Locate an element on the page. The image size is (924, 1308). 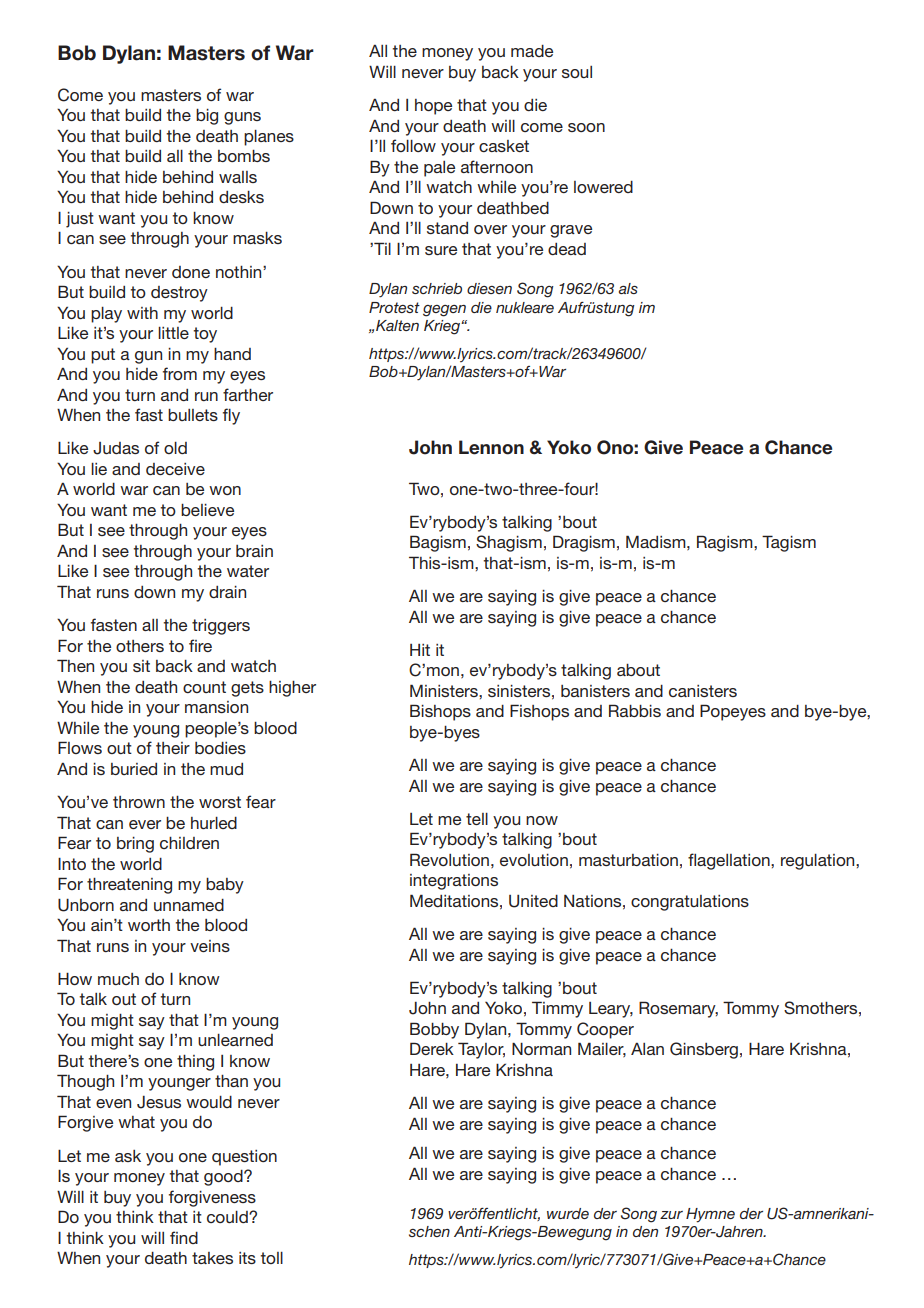
hope is located at coordinates (433, 107).
